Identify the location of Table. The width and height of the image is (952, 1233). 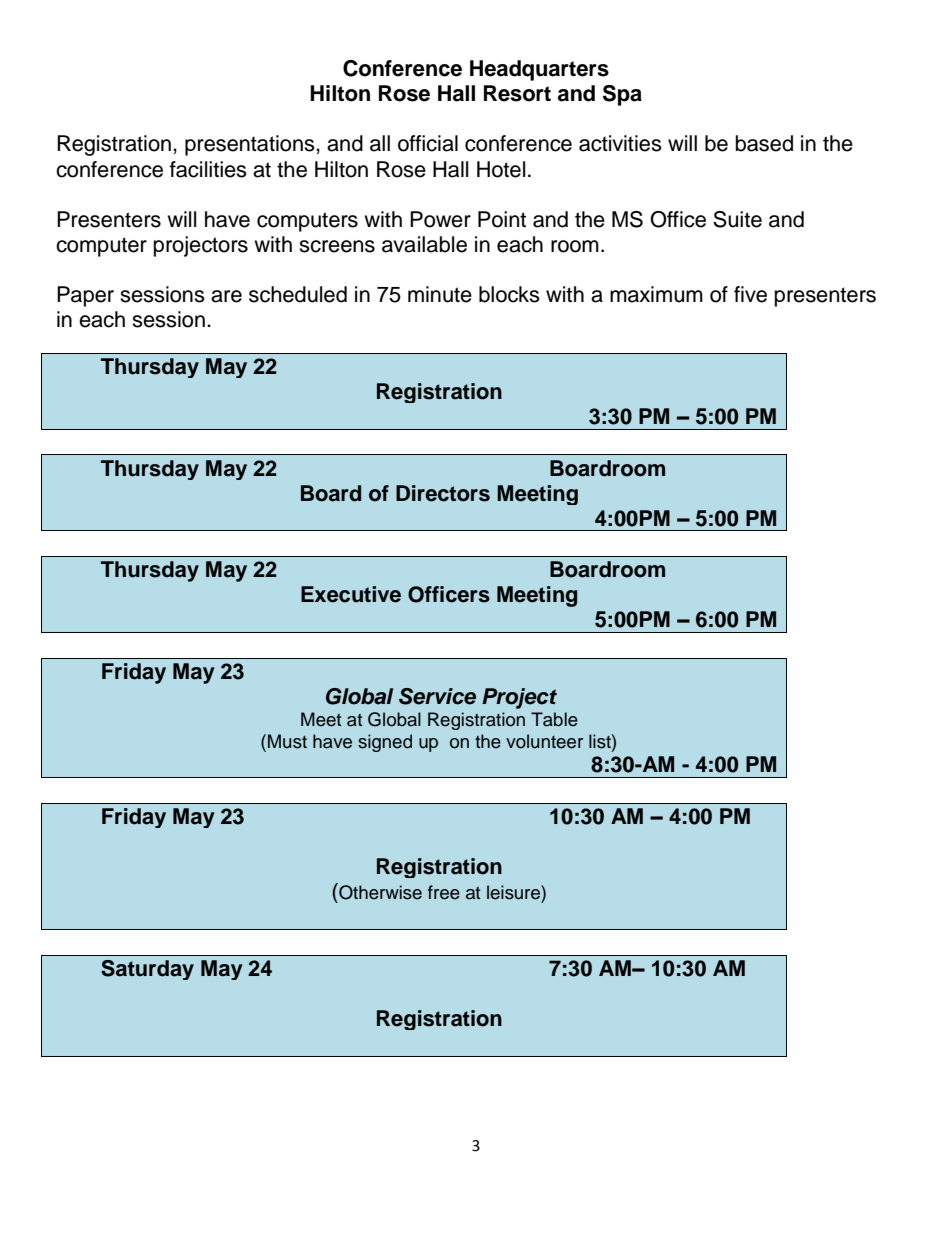
(554, 719).
